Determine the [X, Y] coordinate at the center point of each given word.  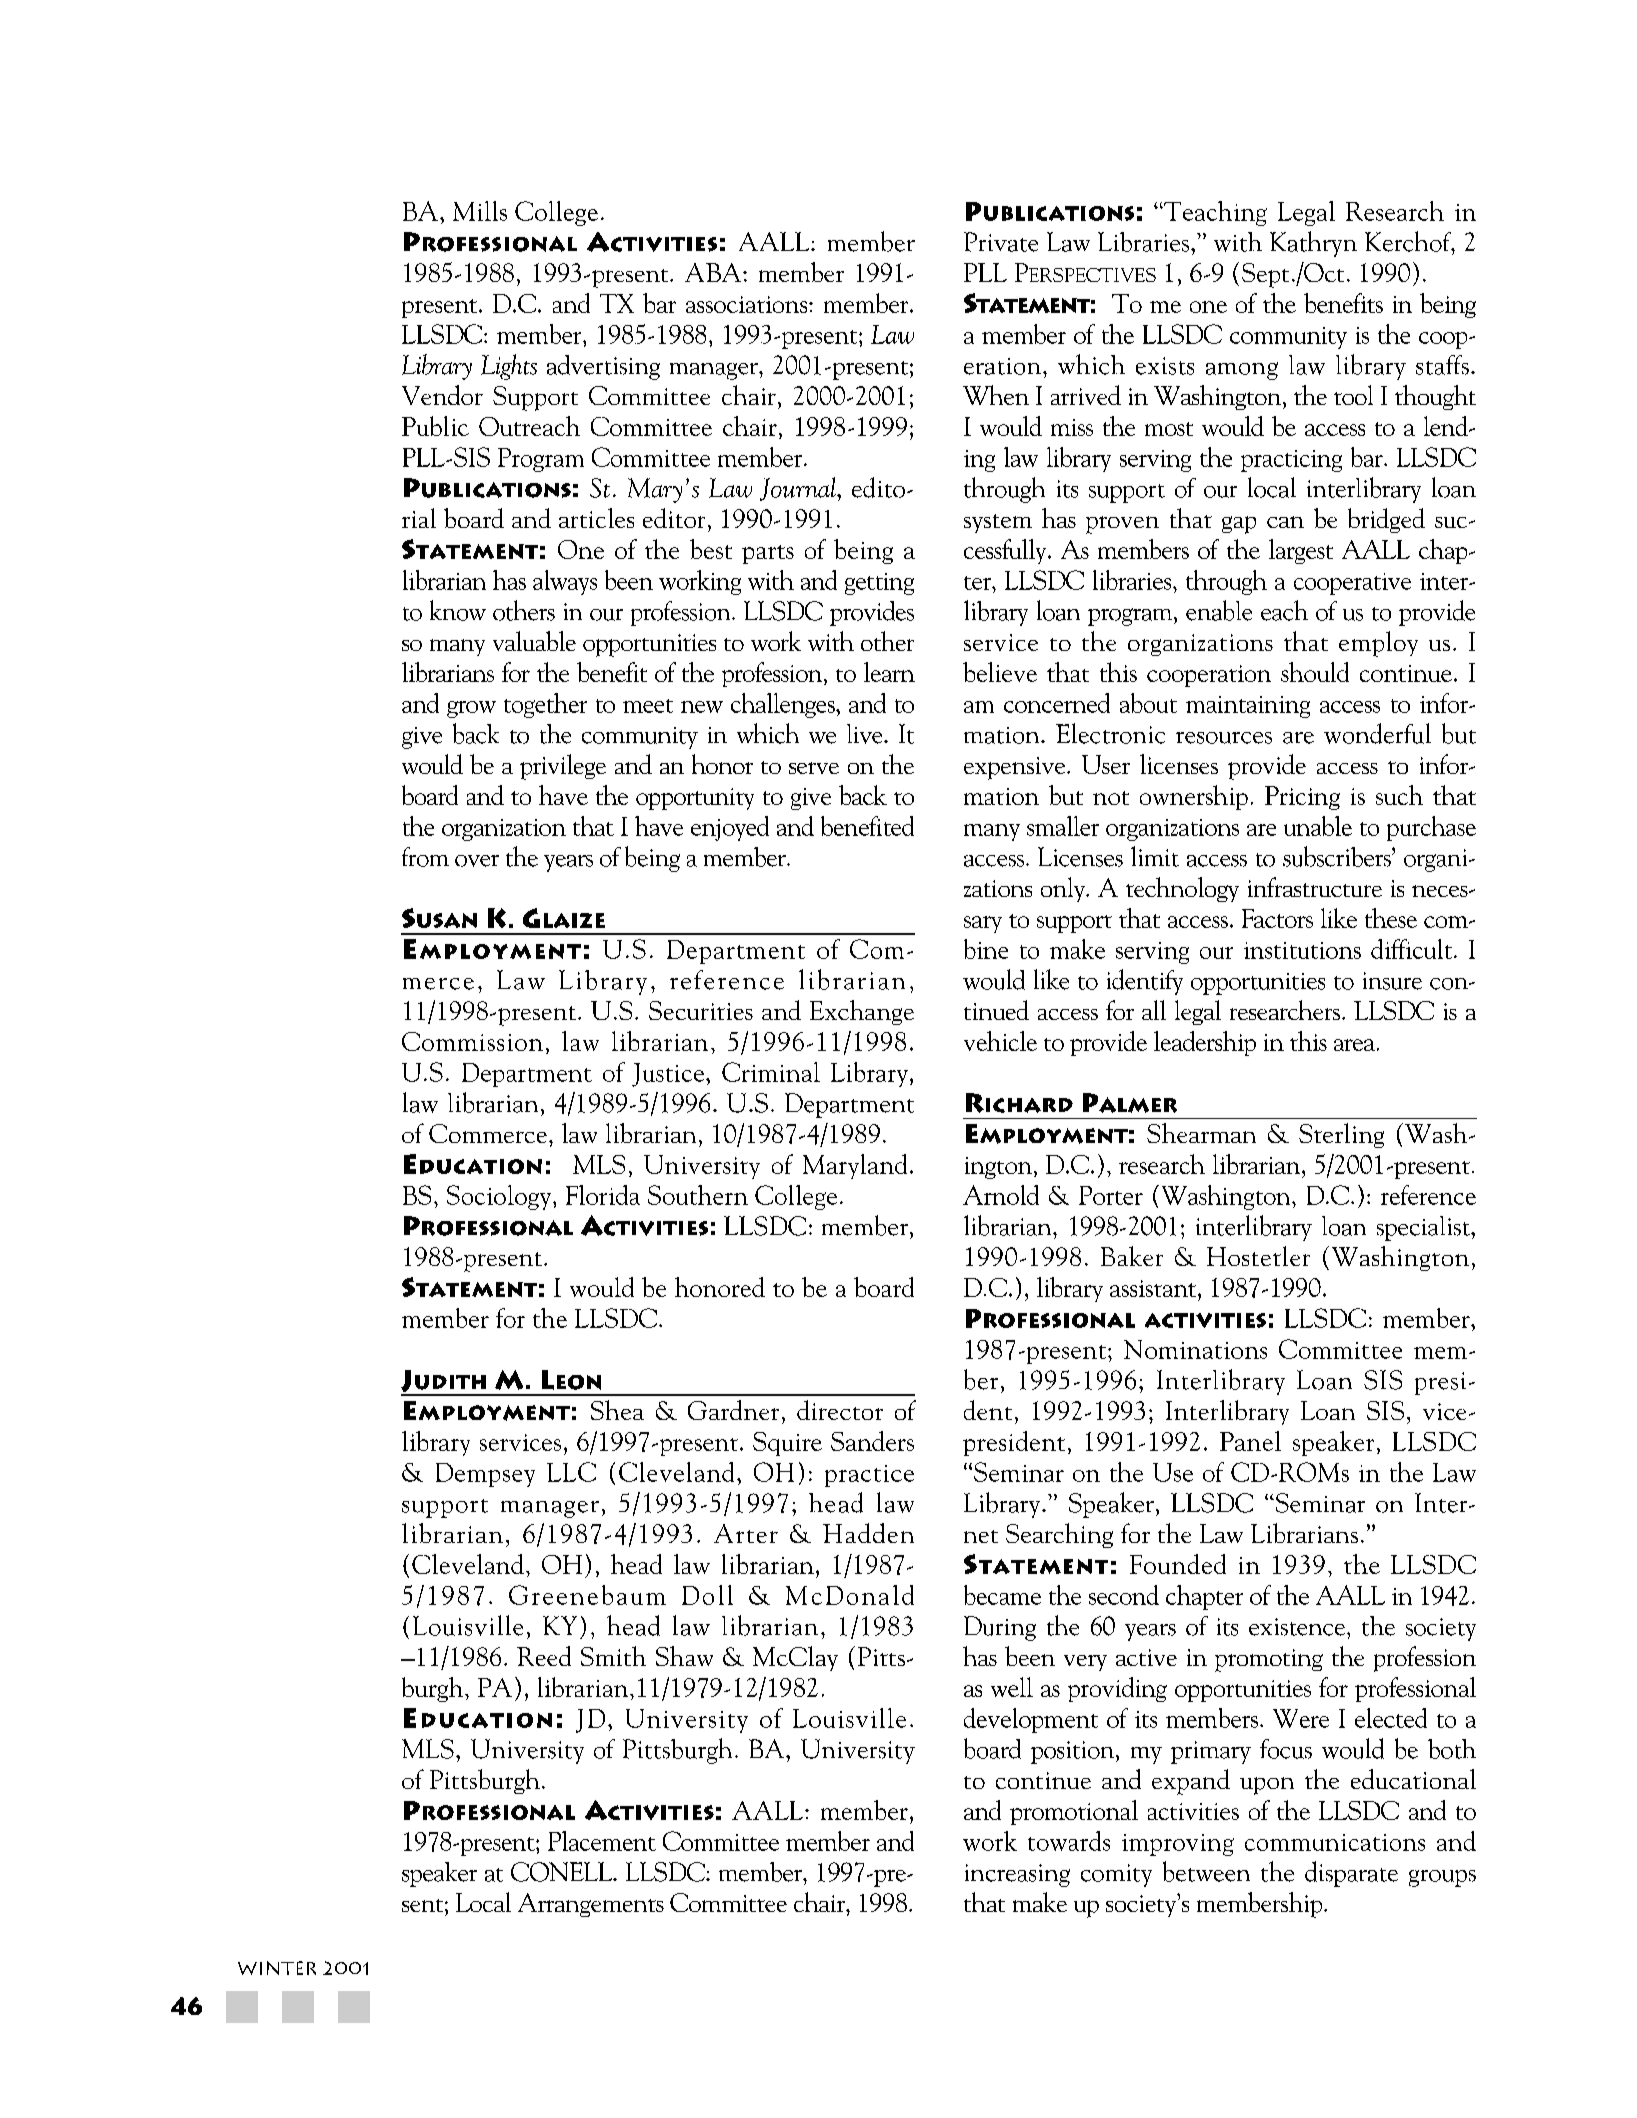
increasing [1017, 1875]
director [840, 1410]
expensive [1016, 768]
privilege [563, 767]
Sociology [499, 1197]
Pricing [1302, 798]
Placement [602, 1841]
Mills [480, 211]
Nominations [1195, 1349]
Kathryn [1313, 244]
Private [1001, 242]
